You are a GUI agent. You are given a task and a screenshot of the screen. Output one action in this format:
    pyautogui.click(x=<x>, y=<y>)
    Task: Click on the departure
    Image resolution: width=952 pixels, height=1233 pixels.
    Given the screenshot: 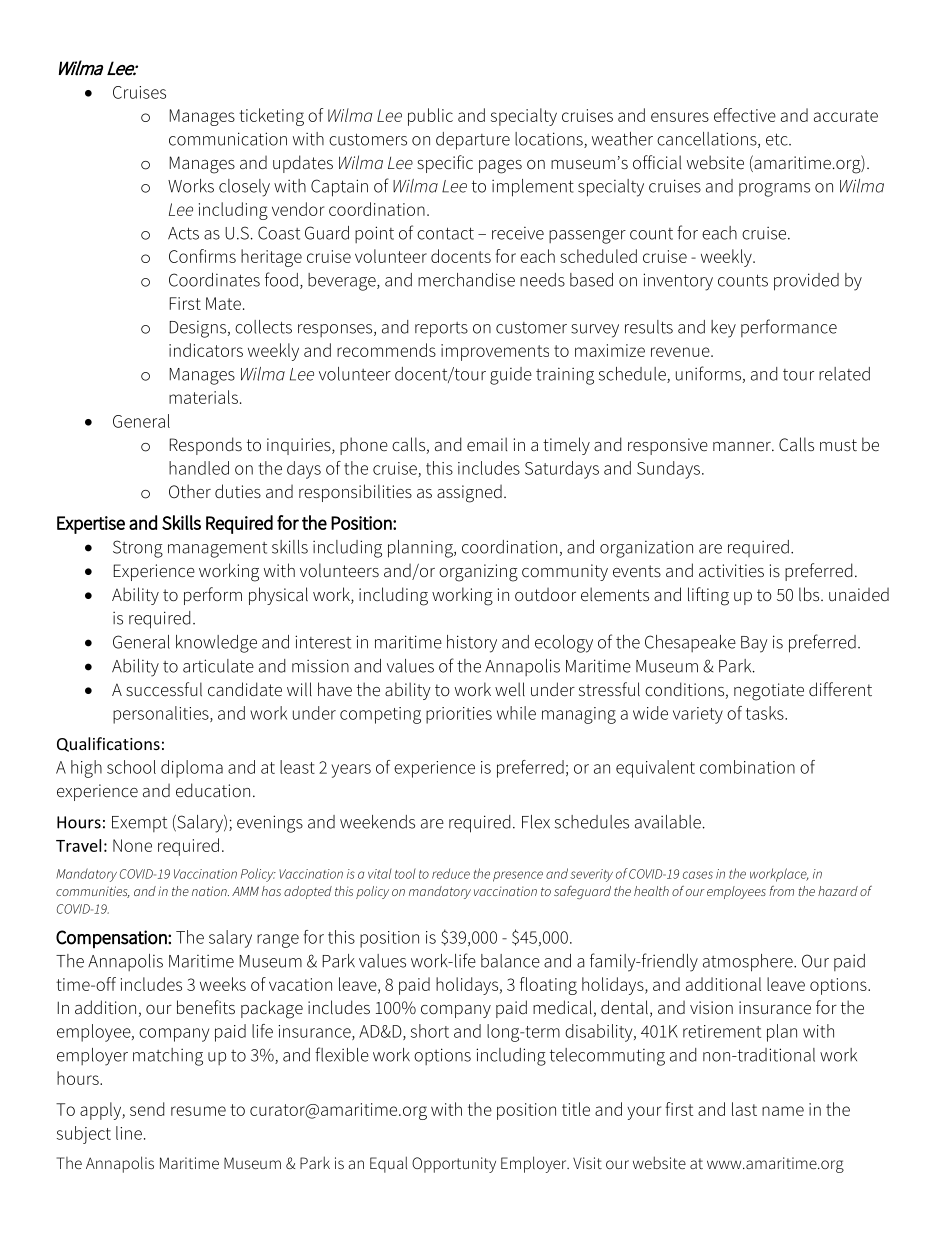 What is the action you would take?
    pyautogui.click(x=473, y=141)
